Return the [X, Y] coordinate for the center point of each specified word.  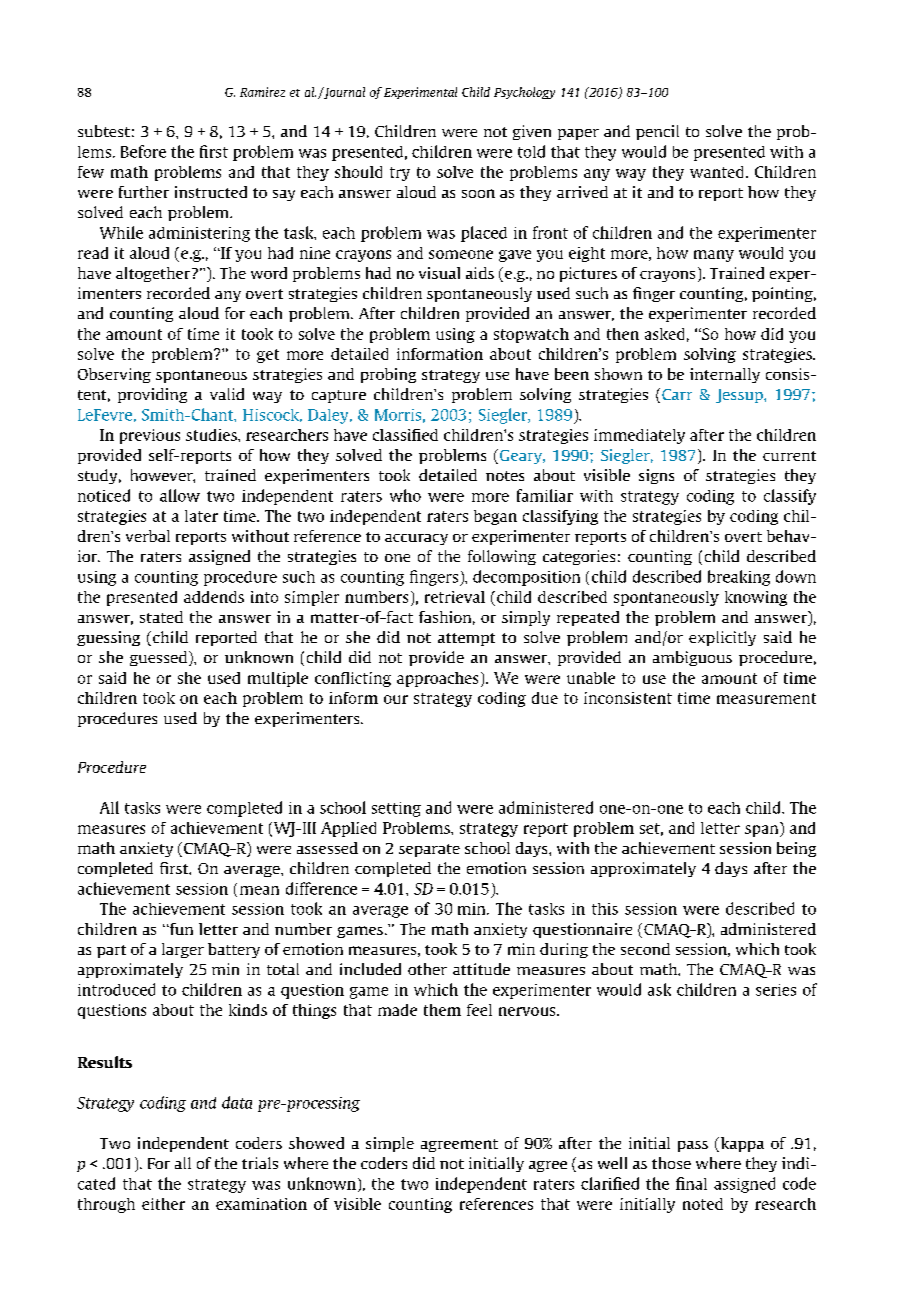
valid [227, 394]
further [144, 192]
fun [180, 929]
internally [725, 375]
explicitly [722, 638]
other [427, 969]
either [163, 1204]
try [400, 174]
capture [339, 396]
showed [316, 1143]
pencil [657, 132]
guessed [158, 658]
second [645, 949]
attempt [466, 639]
